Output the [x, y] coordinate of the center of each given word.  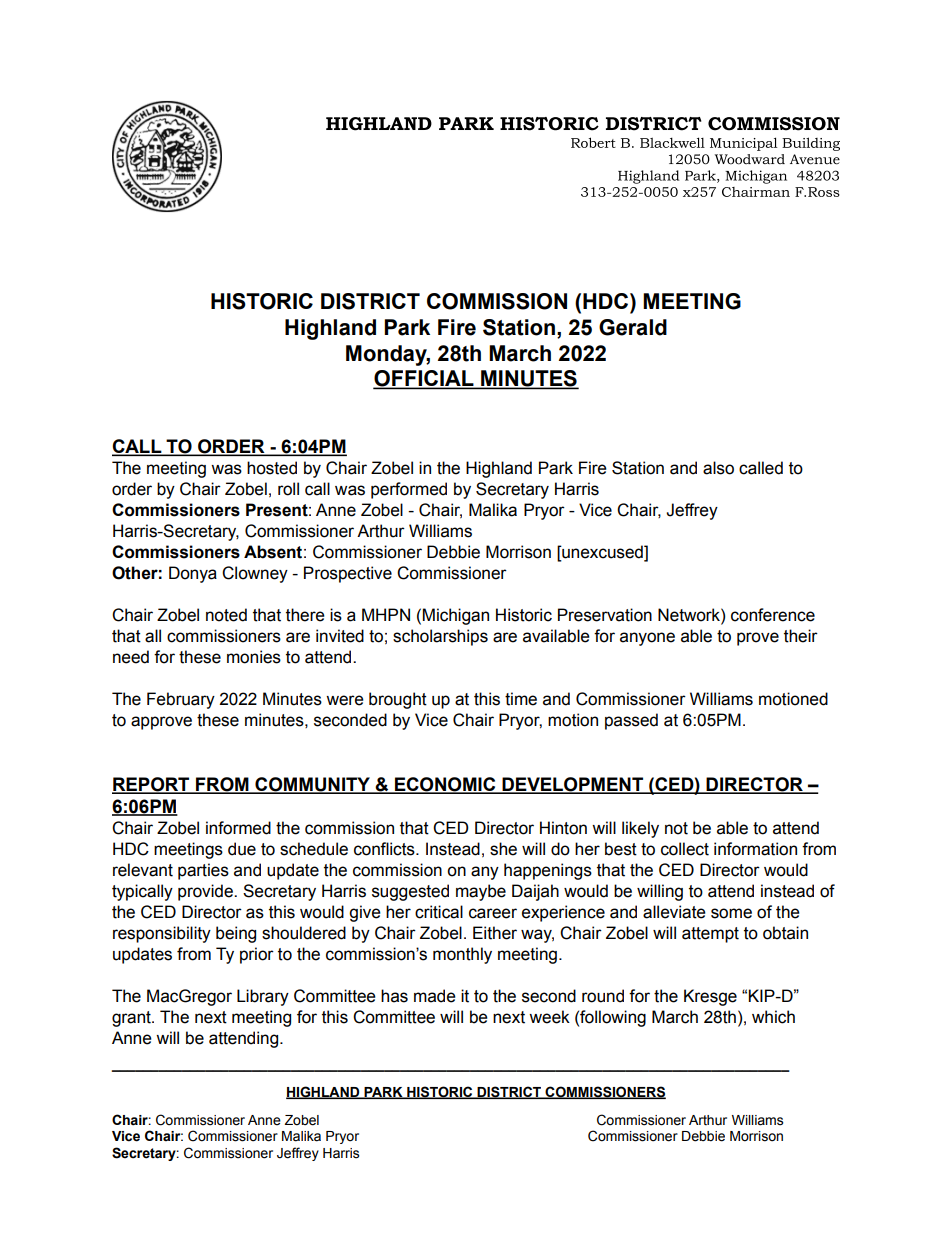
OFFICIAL [424, 379]
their [801, 636]
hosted [272, 468]
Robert [593, 142]
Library [263, 997]
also [718, 468]
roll [288, 489]
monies [254, 657]
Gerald [633, 327]
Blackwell [672, 142]
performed [409, 490]
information [755, 849]
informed [238, 828]
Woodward [750, 159]
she [503, 849]
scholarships [440, 637]
